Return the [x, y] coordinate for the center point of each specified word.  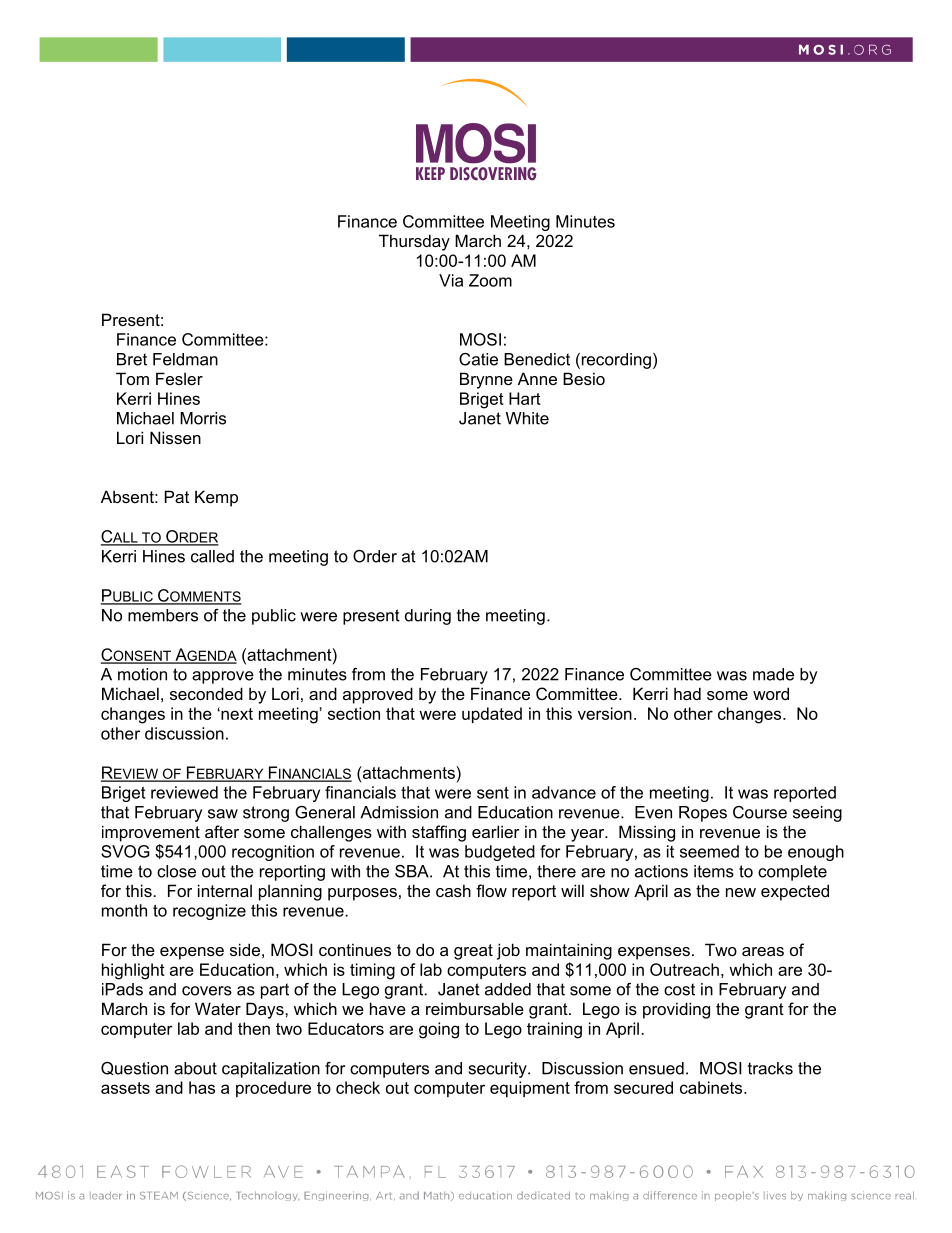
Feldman [185, 359]
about [195, 1068]
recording [615, 361]
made [773, 674]
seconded [206, 693]
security [499, 1070]
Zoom [490, 280]
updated [492, 715]
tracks [770, 1068]
